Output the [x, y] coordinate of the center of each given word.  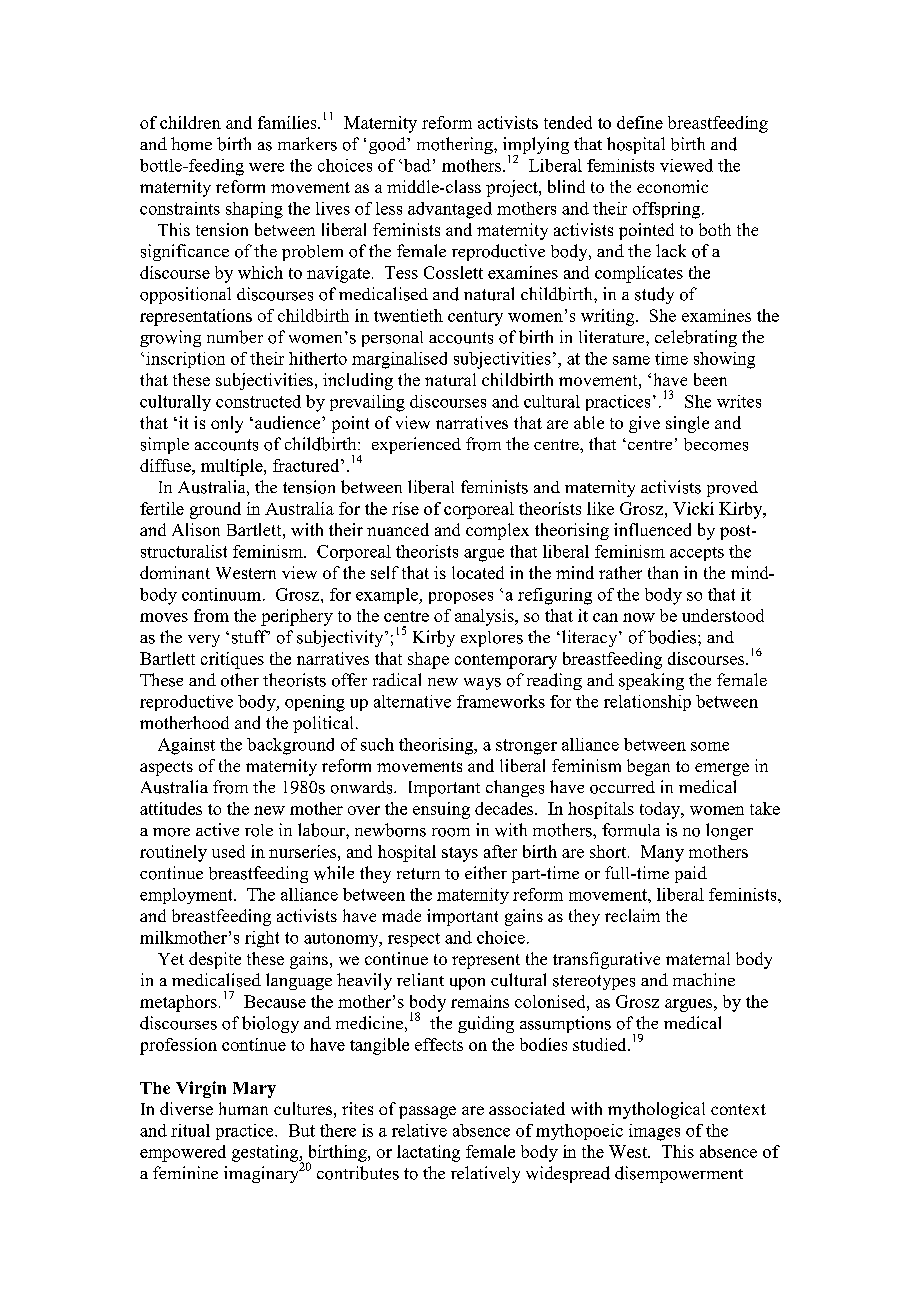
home [191, 144]
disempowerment [679, 1174]
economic [672, 186]
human [243, 1108]
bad [416, 165]
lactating [428, 1153]
